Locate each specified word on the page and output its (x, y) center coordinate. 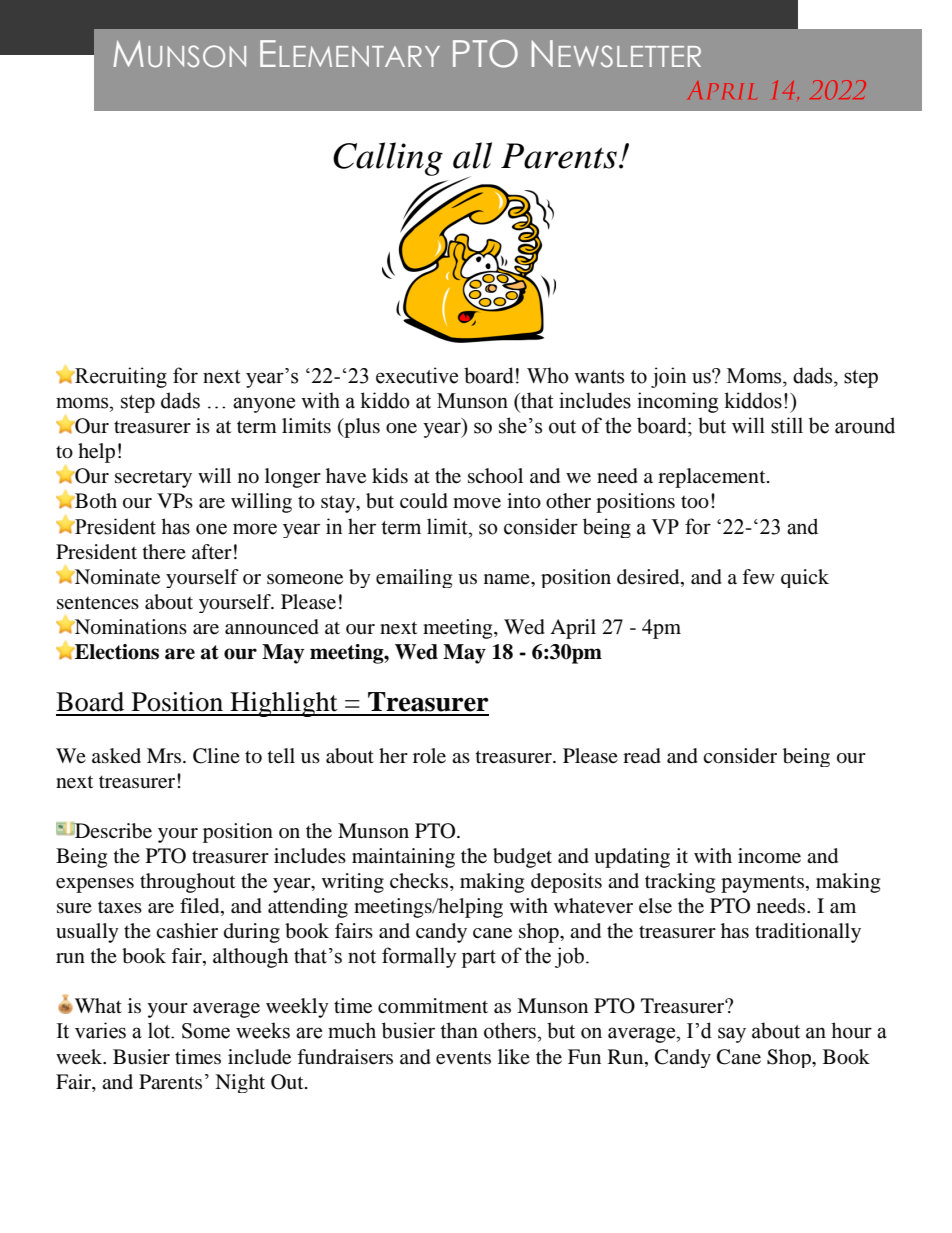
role (429, 756)
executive (417, 375)
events (463, 1058)
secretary (153, 479)
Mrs (164, 755)
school (495, 476)
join (669, 377)
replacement (713, 478)
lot (160, 1030)
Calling (388, 159)
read (642, 756)
